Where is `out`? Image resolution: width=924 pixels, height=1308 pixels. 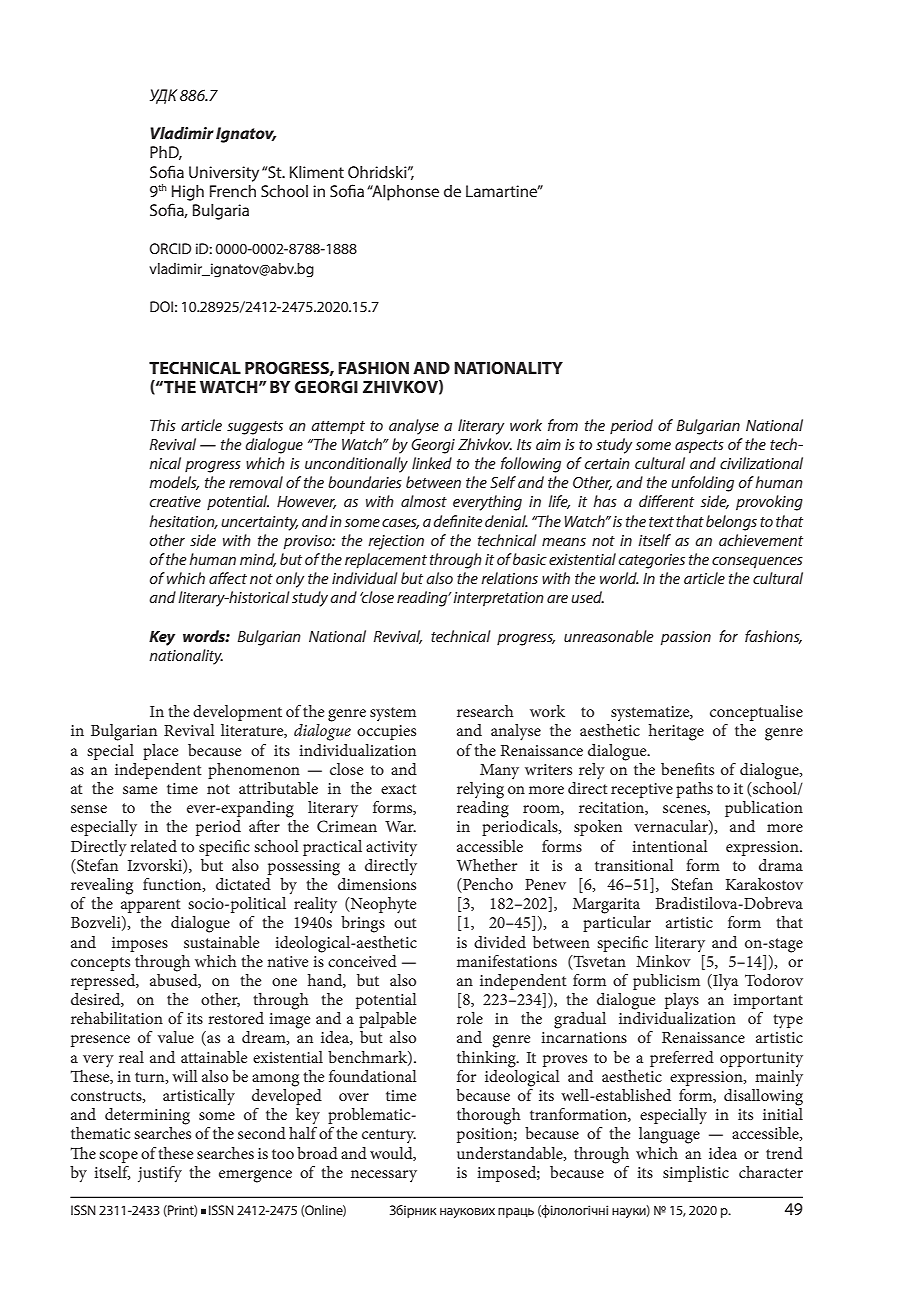
out is located at coordinates (405, 923).
